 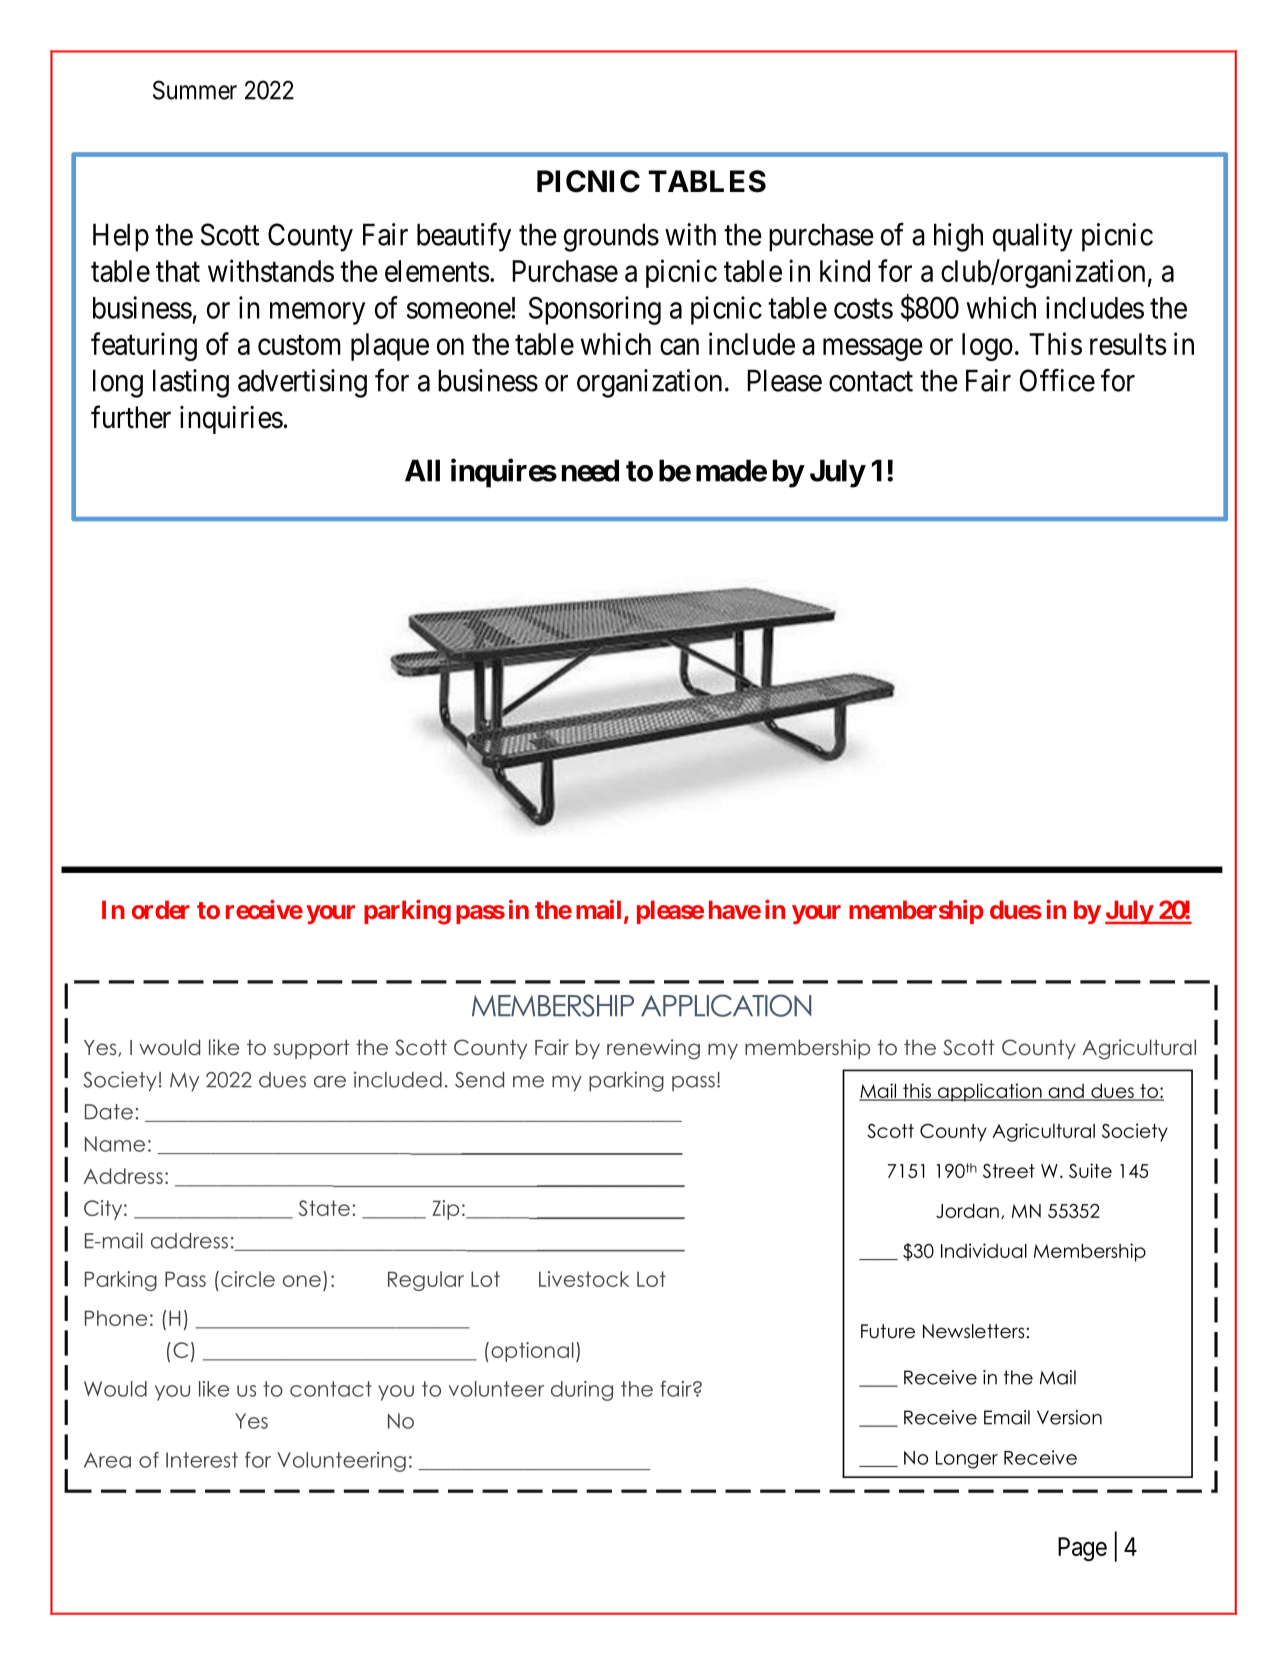 What do you see at coordinates (987, 347) in the image?
I see `logo` at bounding box center [987, 347].
